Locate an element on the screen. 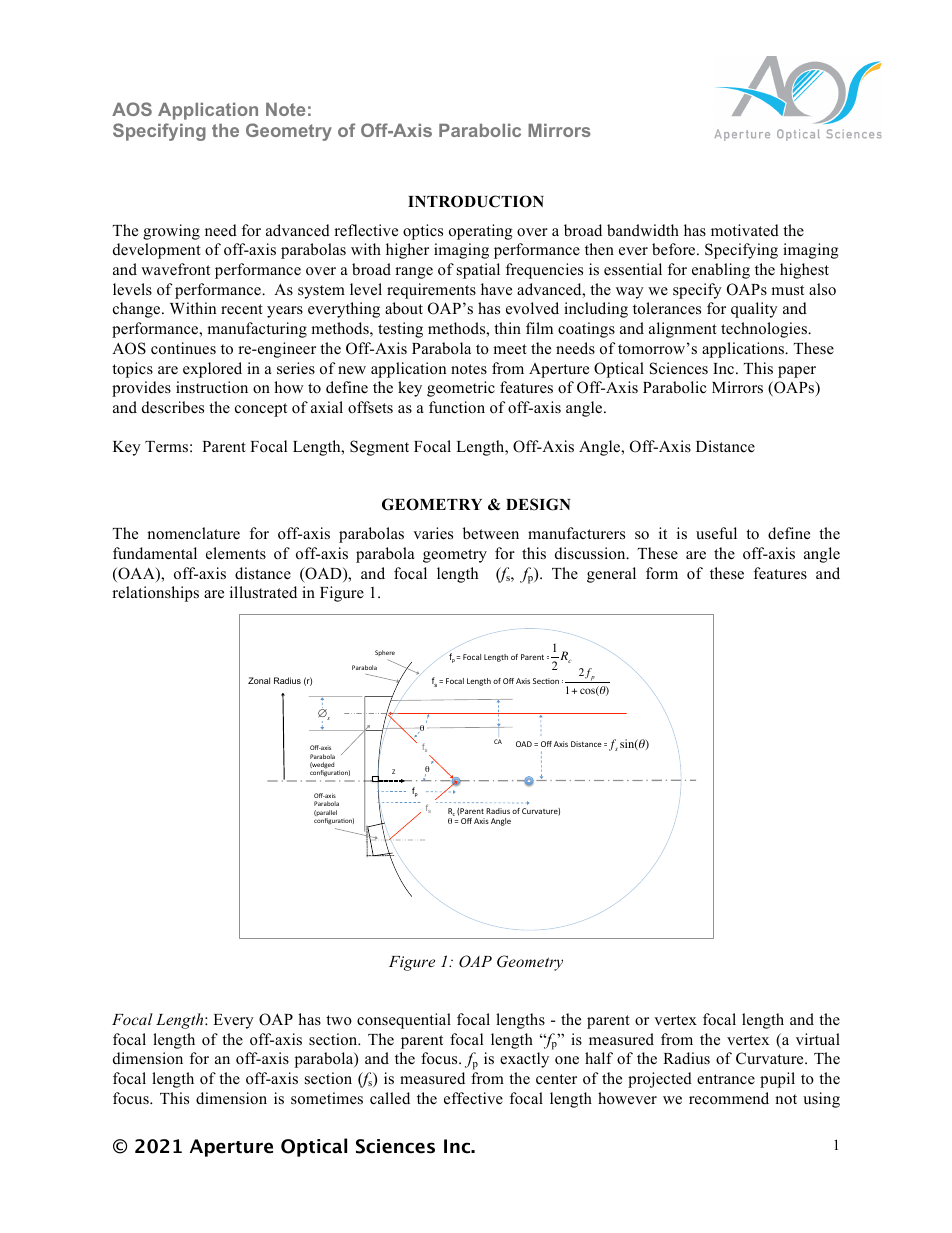 The image size is (952, 1233). entrance is located at coordinates (726, 1079).
